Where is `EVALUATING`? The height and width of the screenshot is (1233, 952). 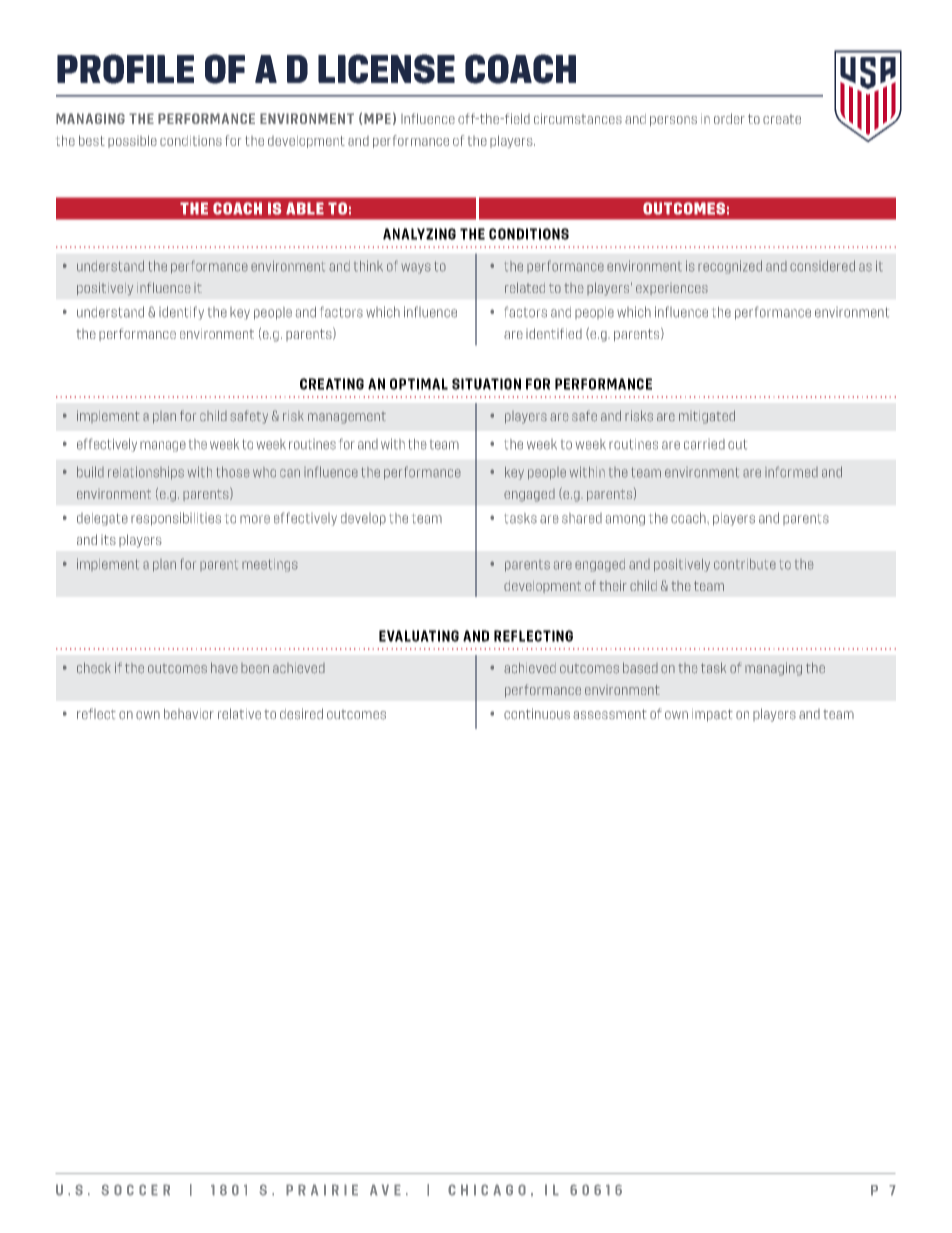 EVALUATING is located at coordinates (419, 636).
